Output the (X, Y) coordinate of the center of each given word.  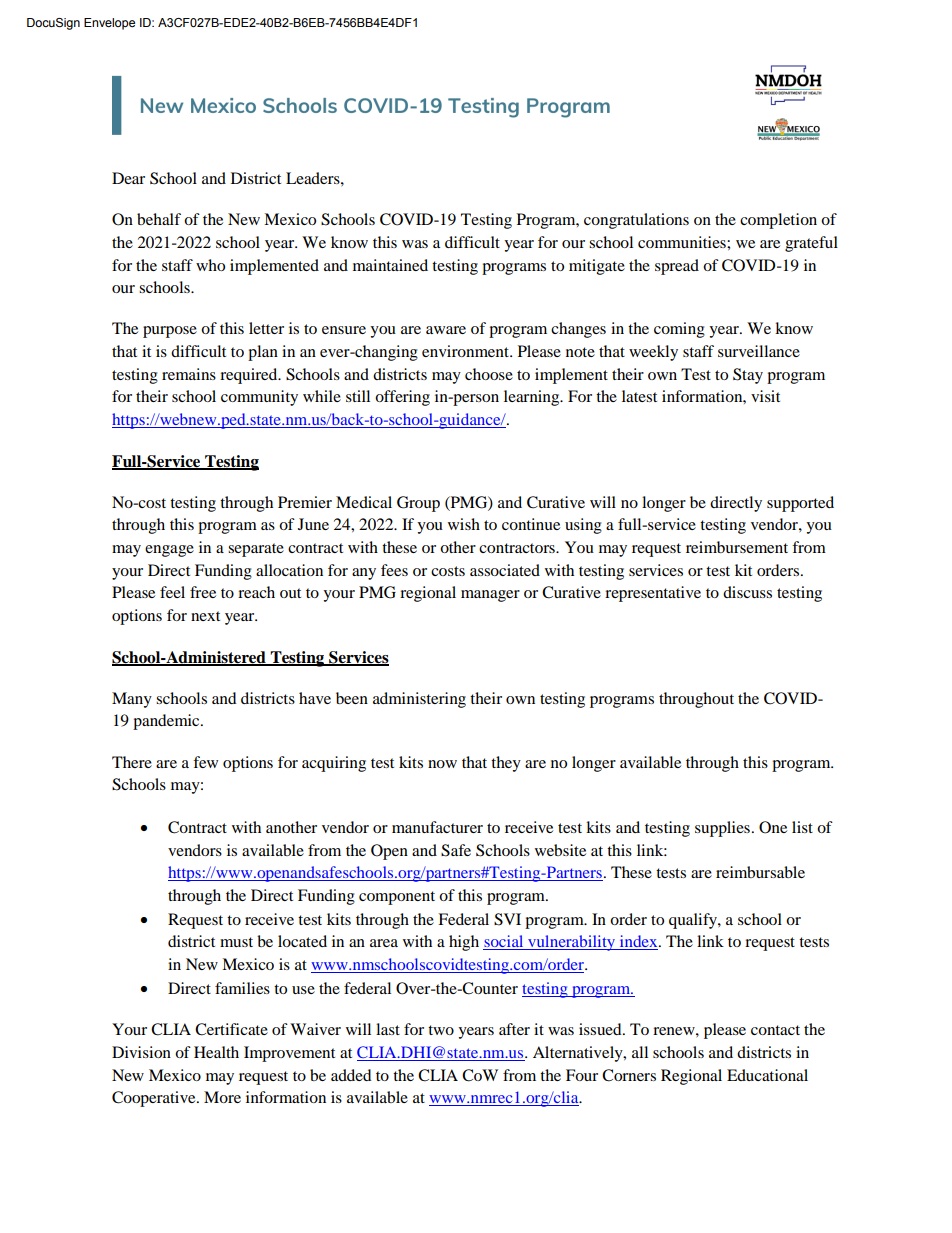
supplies (722, 829)
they (506, 764)
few (205, 762)
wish (464, 524)
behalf (159, 219)
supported (800, 504)
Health (216, 1052)
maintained (390, 265)
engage (169, 551)
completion (778, 221)
